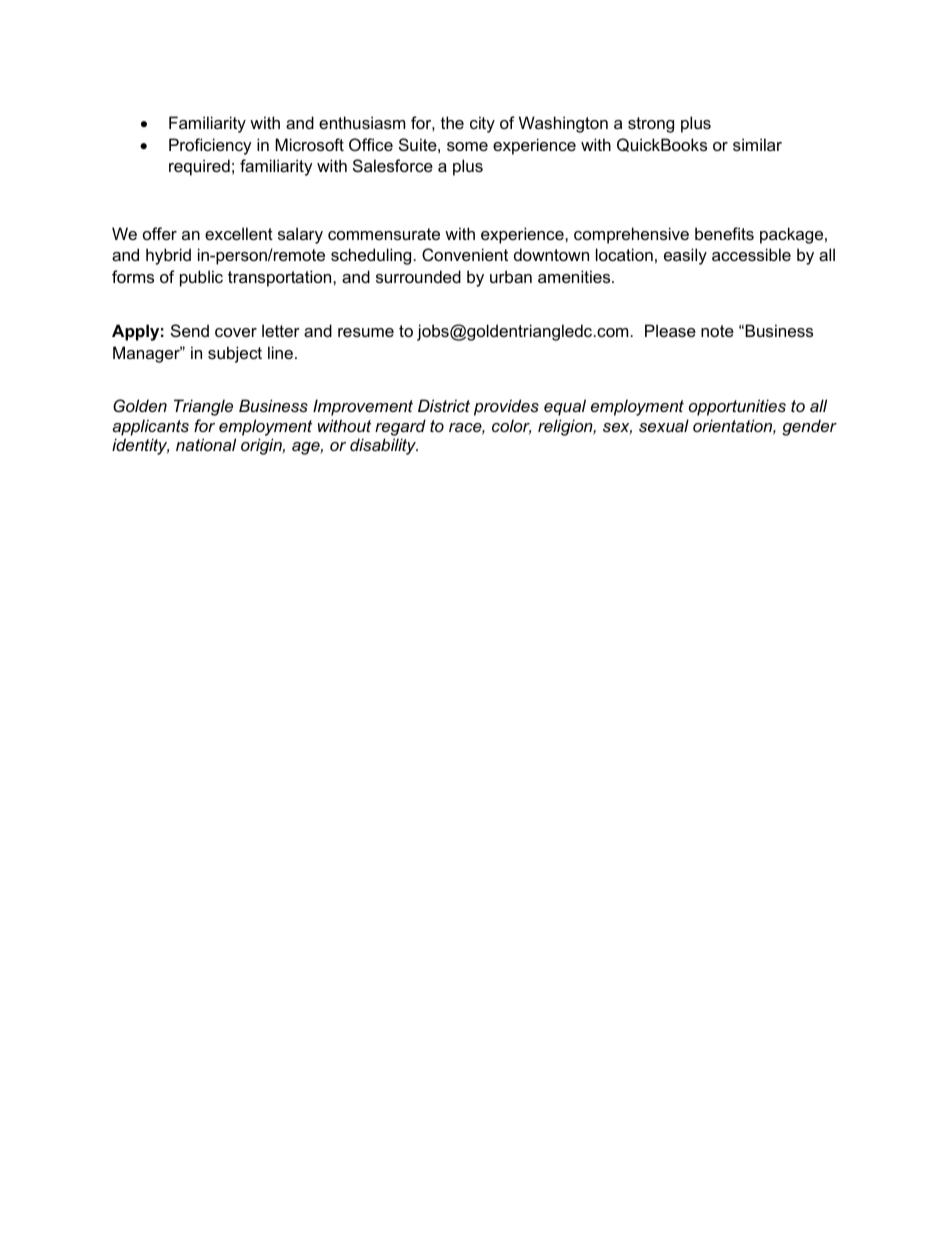 The width and height of the screenshot is (952, 1233). I want to click on benefits, so click(724, 233).
